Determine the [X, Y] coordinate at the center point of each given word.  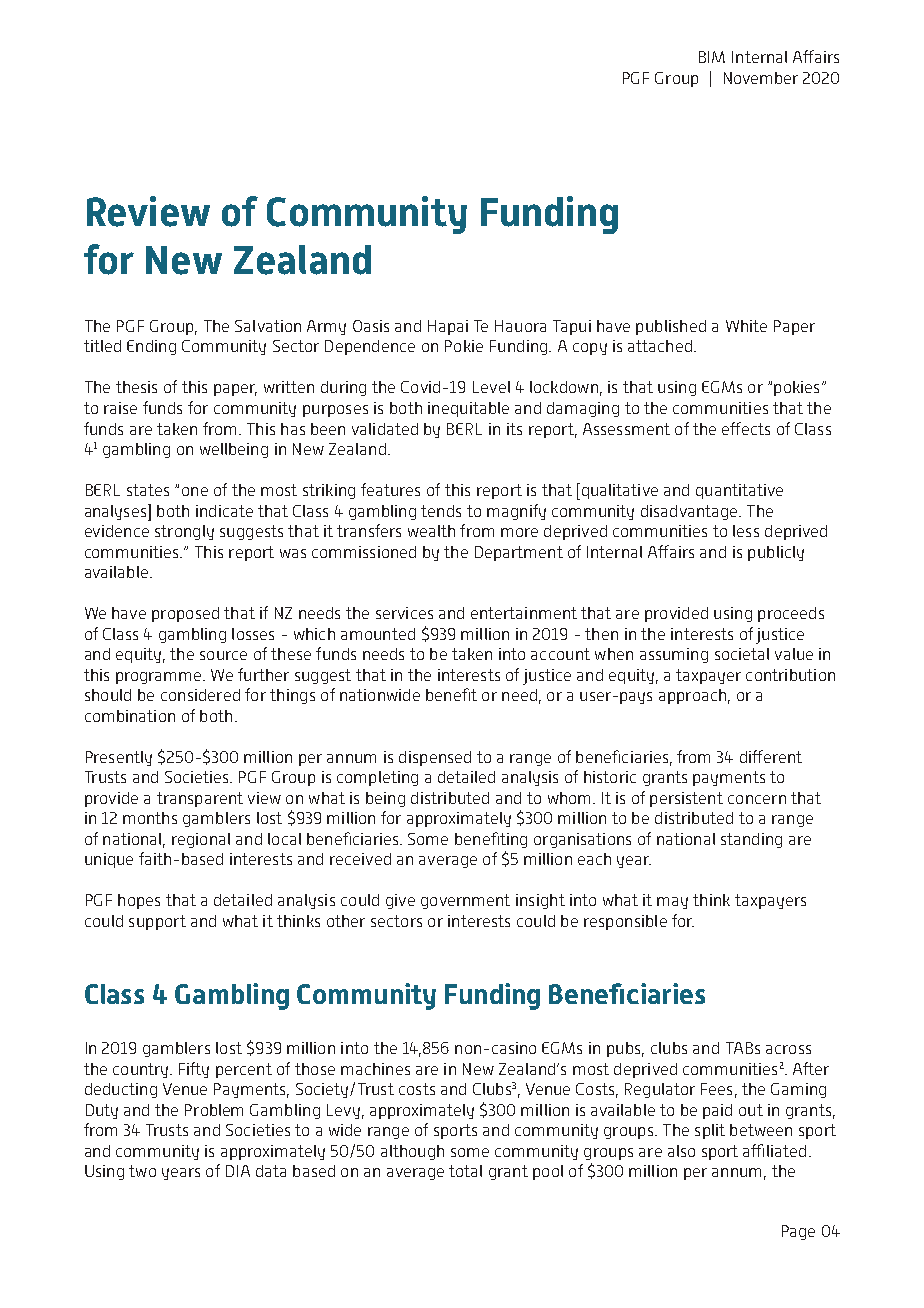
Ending [151, 347]
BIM [712, 57]
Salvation [268, 326]
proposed [185, 614]
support [157, 922]
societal [742, 654]
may [672, 903]
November [761, 78]
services [404, 613]
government [465, 901]
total [465, 1171]
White [746, 326]
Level [491, 387]
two [142, 1171]
